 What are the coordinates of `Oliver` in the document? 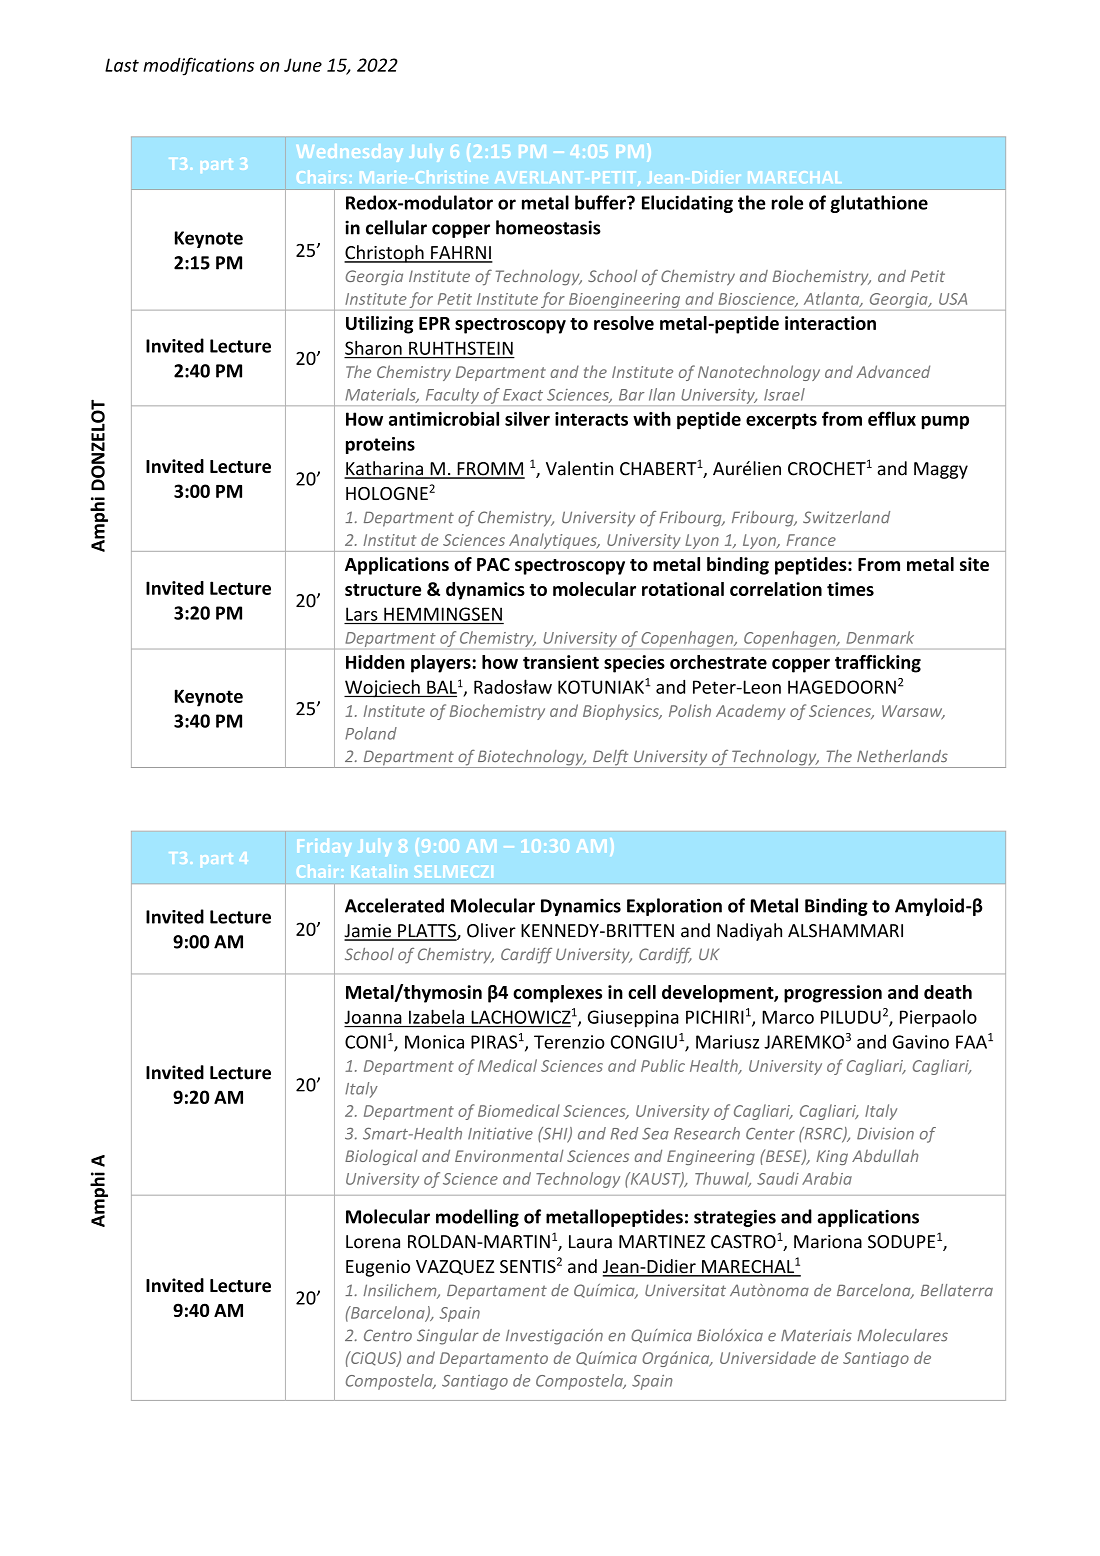 It's located at (491, 930).
